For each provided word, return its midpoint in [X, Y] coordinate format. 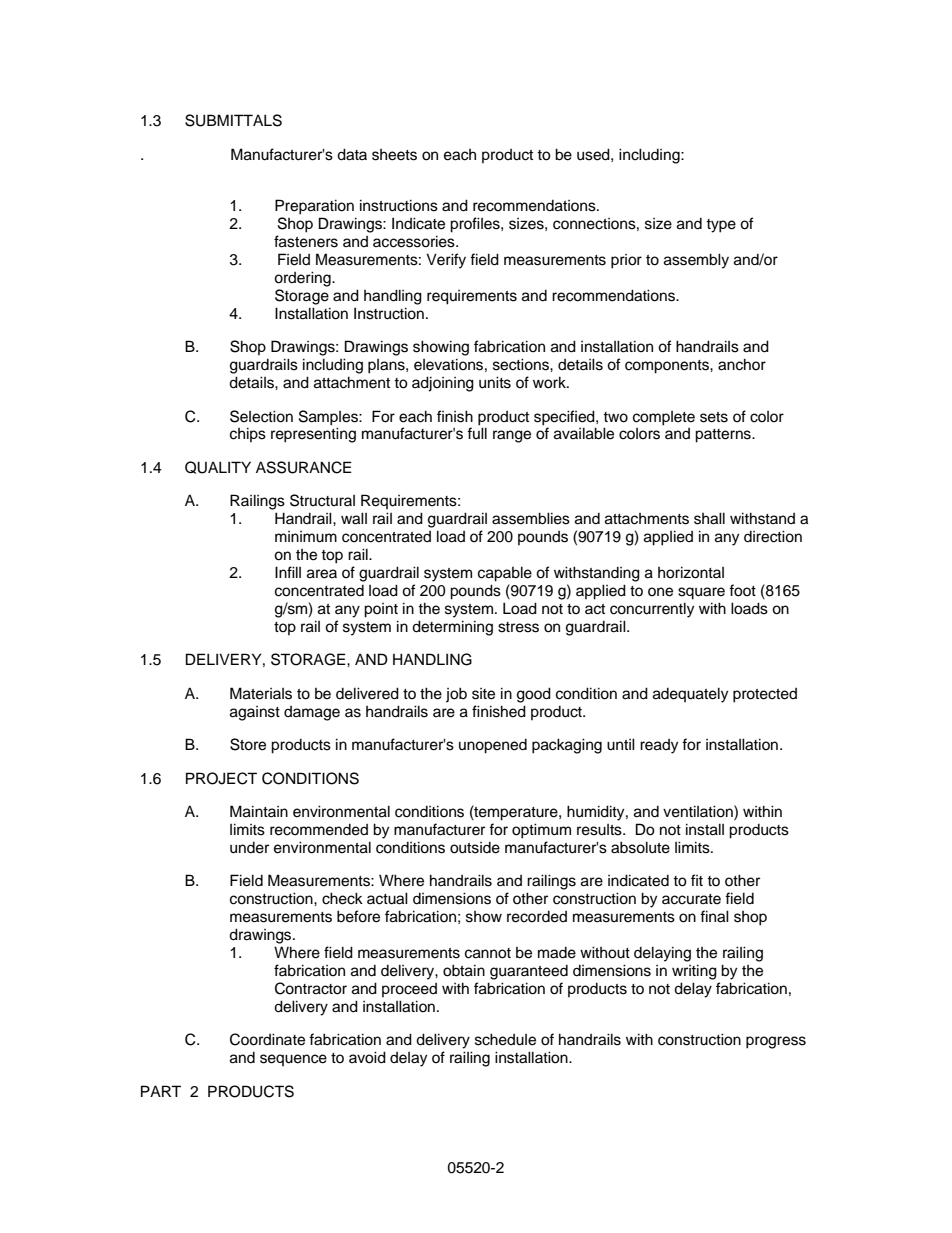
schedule [505, 1039]
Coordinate [267, 1039]
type [721, 226]
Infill [288, 572]
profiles [476, 225]
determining [452, 628]
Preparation [314, 207]
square [701, 593]
